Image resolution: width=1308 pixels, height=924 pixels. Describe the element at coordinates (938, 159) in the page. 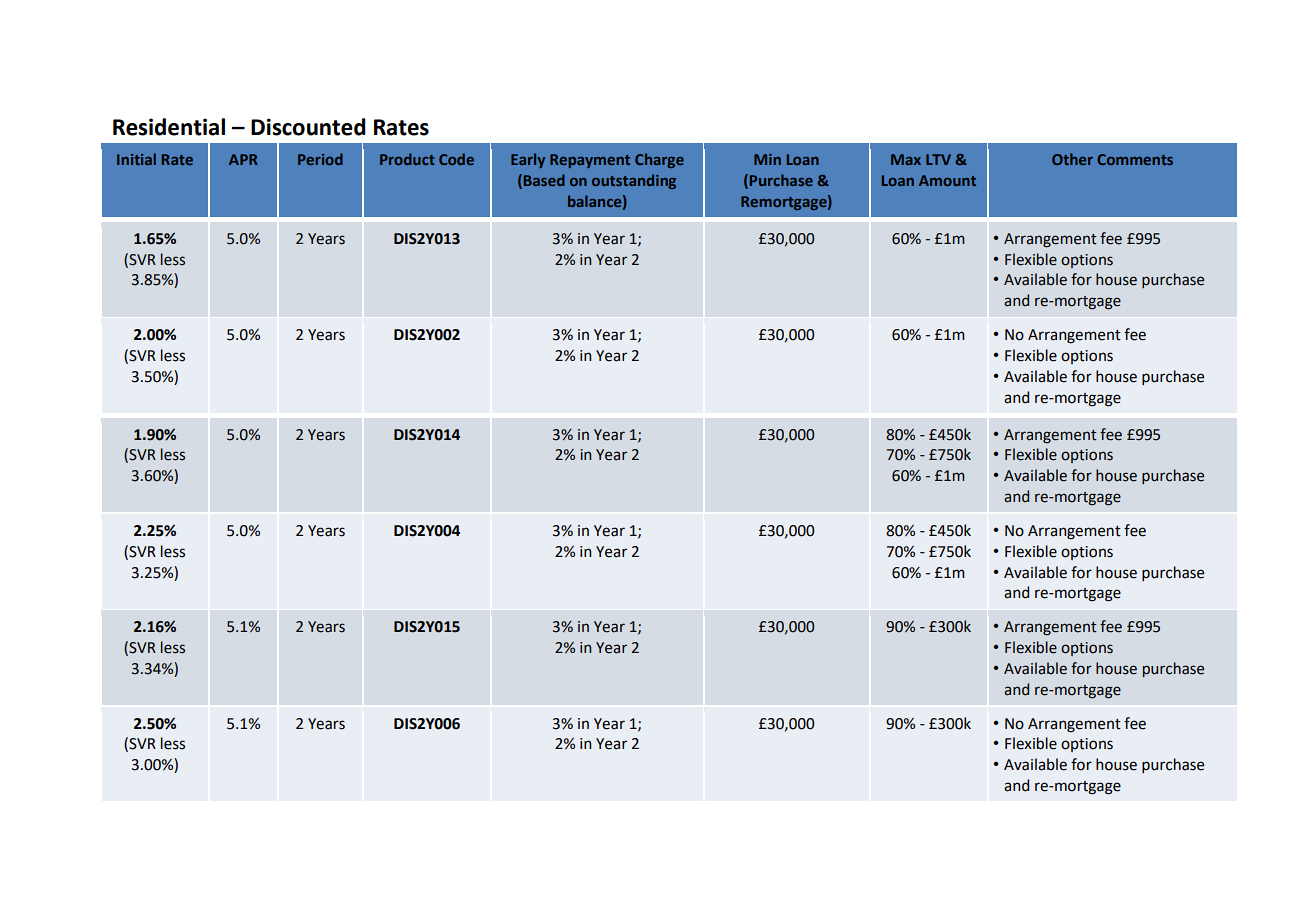

I see `LTV` at that location.
